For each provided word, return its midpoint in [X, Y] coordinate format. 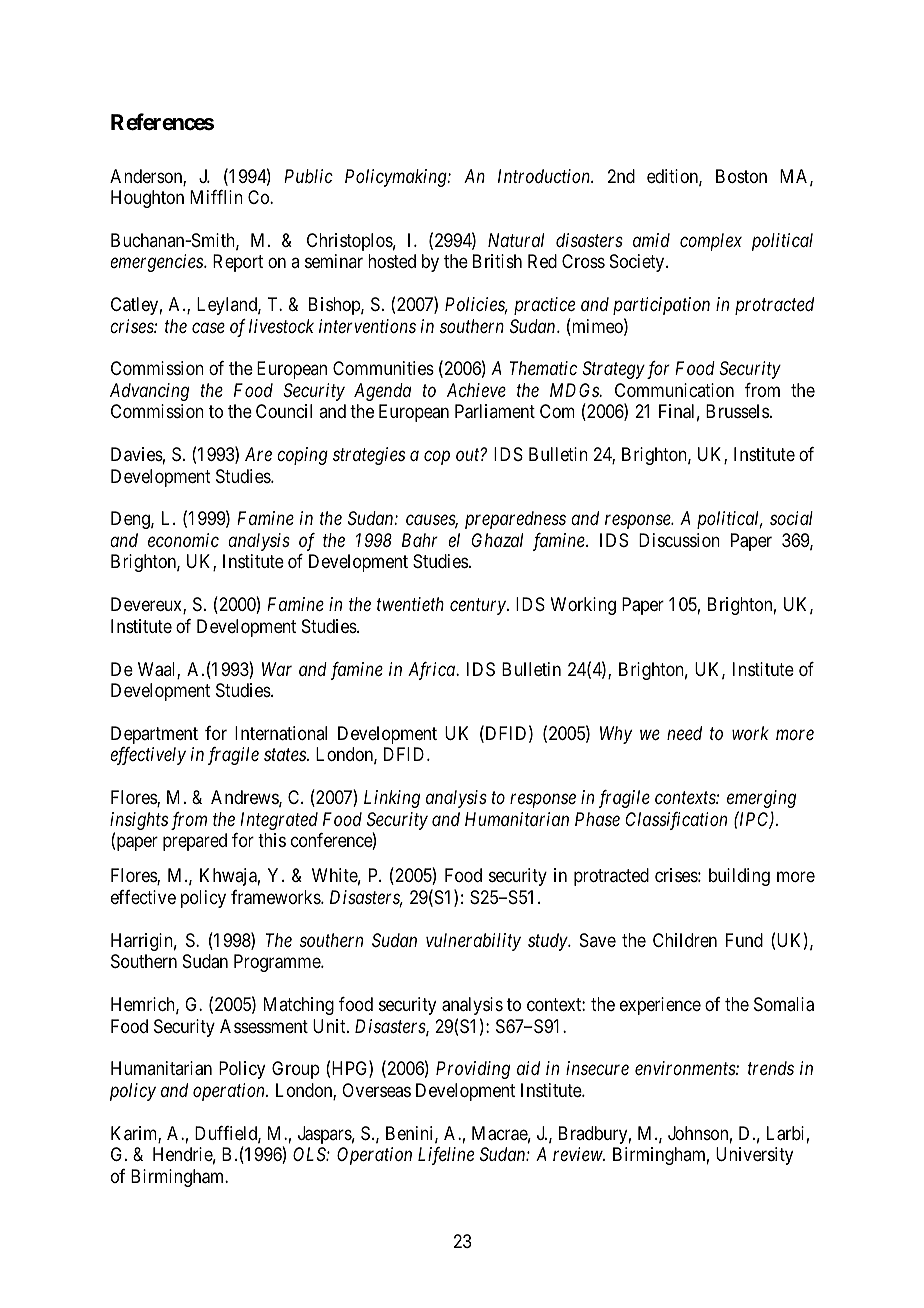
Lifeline [446, 1156]
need [684, 733]
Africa [432, 671]
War [277, 669]
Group [296, 1070]
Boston [741, 176]
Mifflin [216, 197]
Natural [516, 240]
